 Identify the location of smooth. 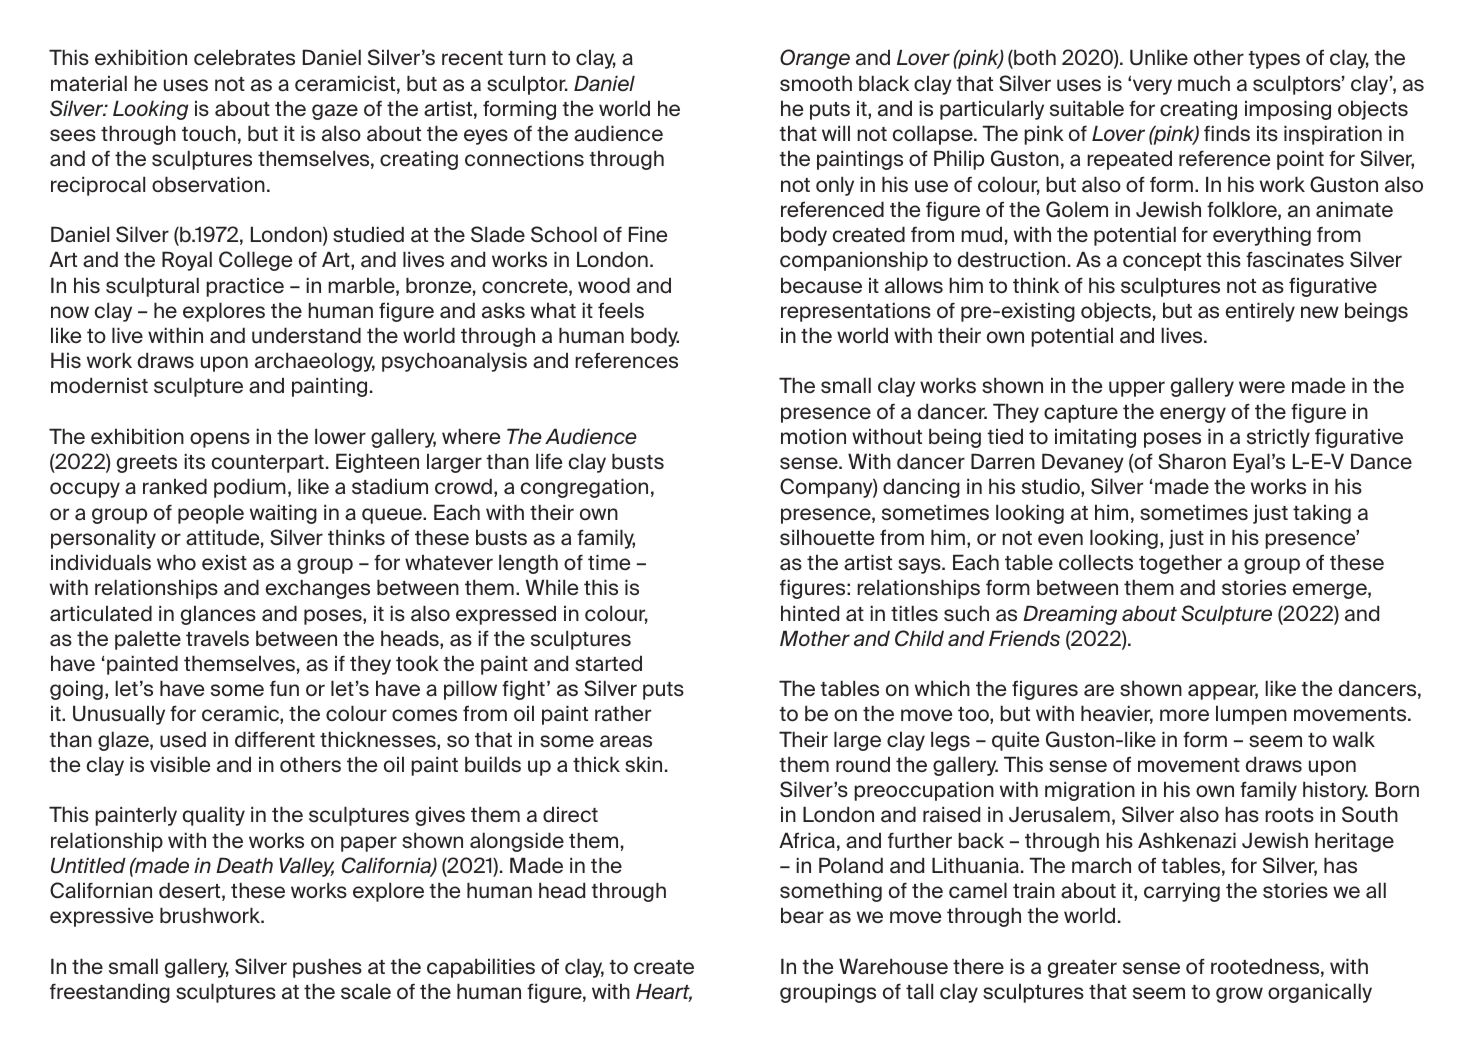
(816, 83).
